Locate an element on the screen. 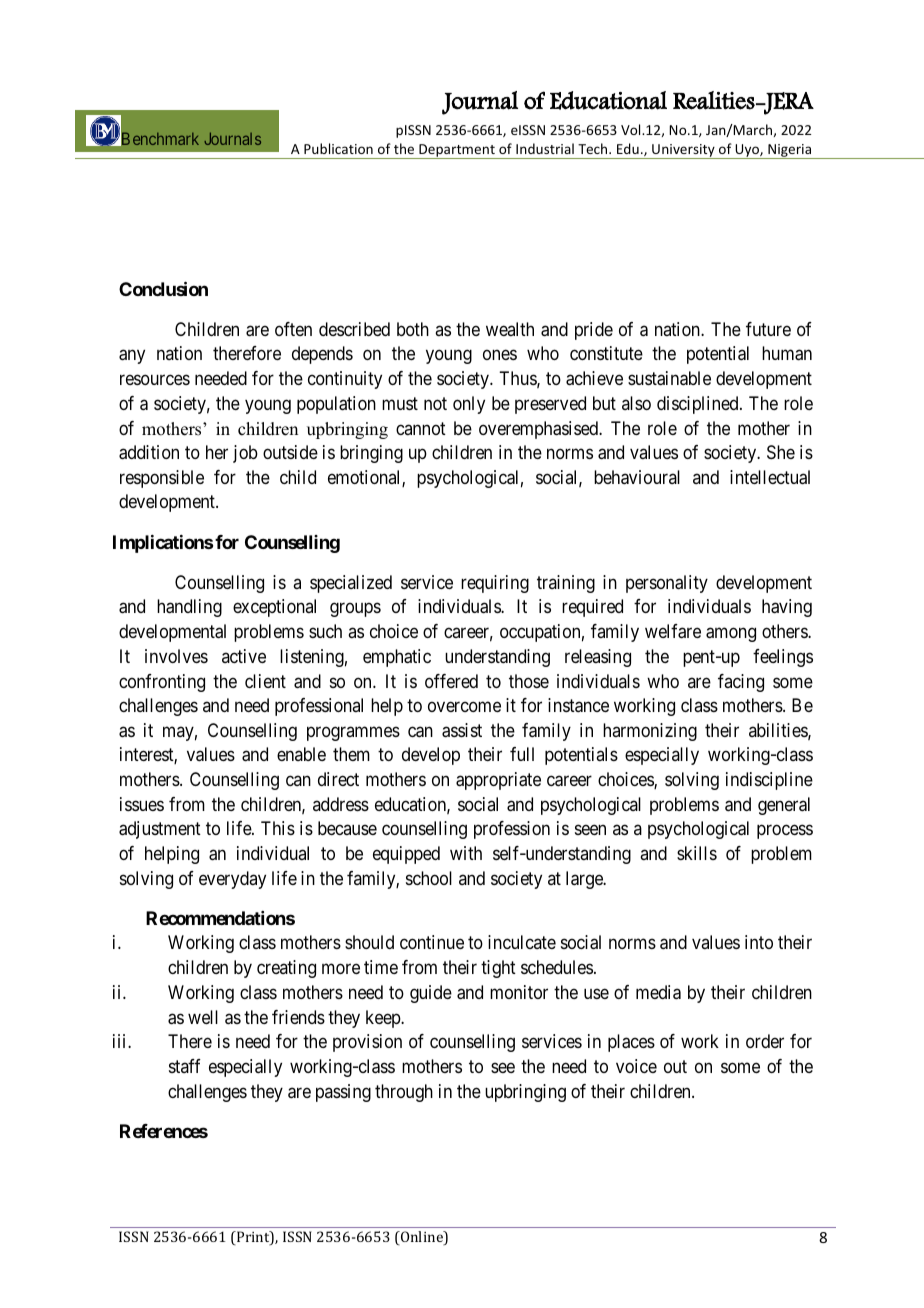 The height and width of the screenshot is (1308, 924). responsible is located at coordinates (162, 479).
